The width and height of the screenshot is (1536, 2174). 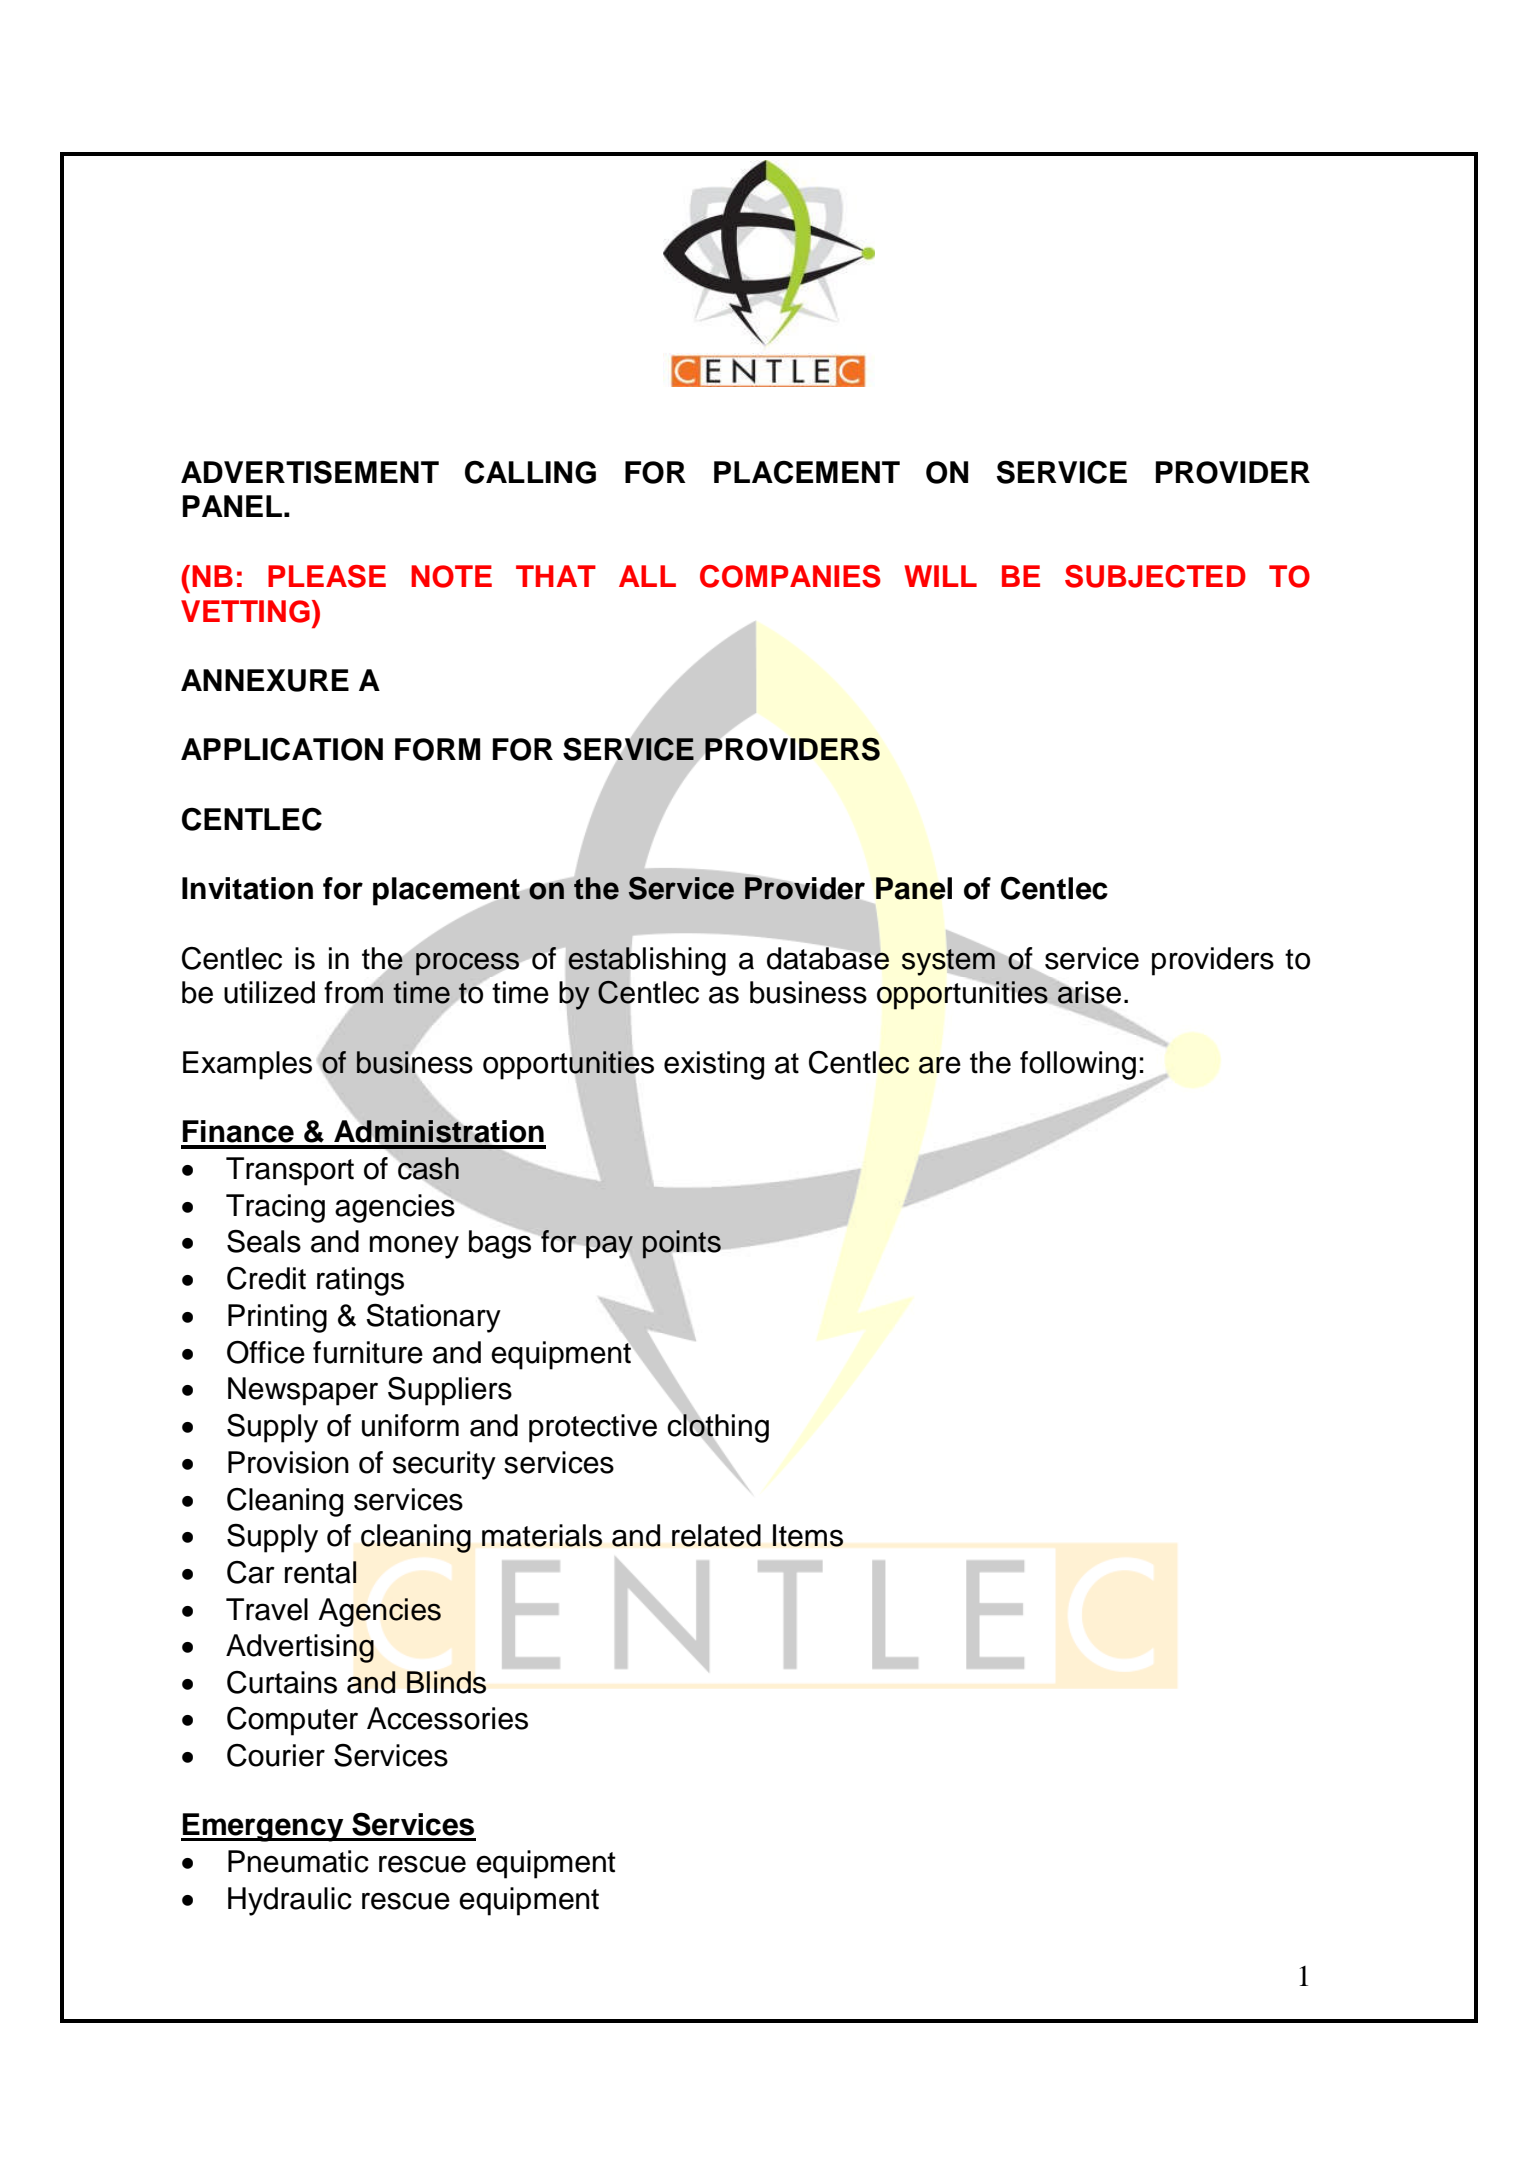 I want to click on COMPANIES, so click(x=790, y=576).
